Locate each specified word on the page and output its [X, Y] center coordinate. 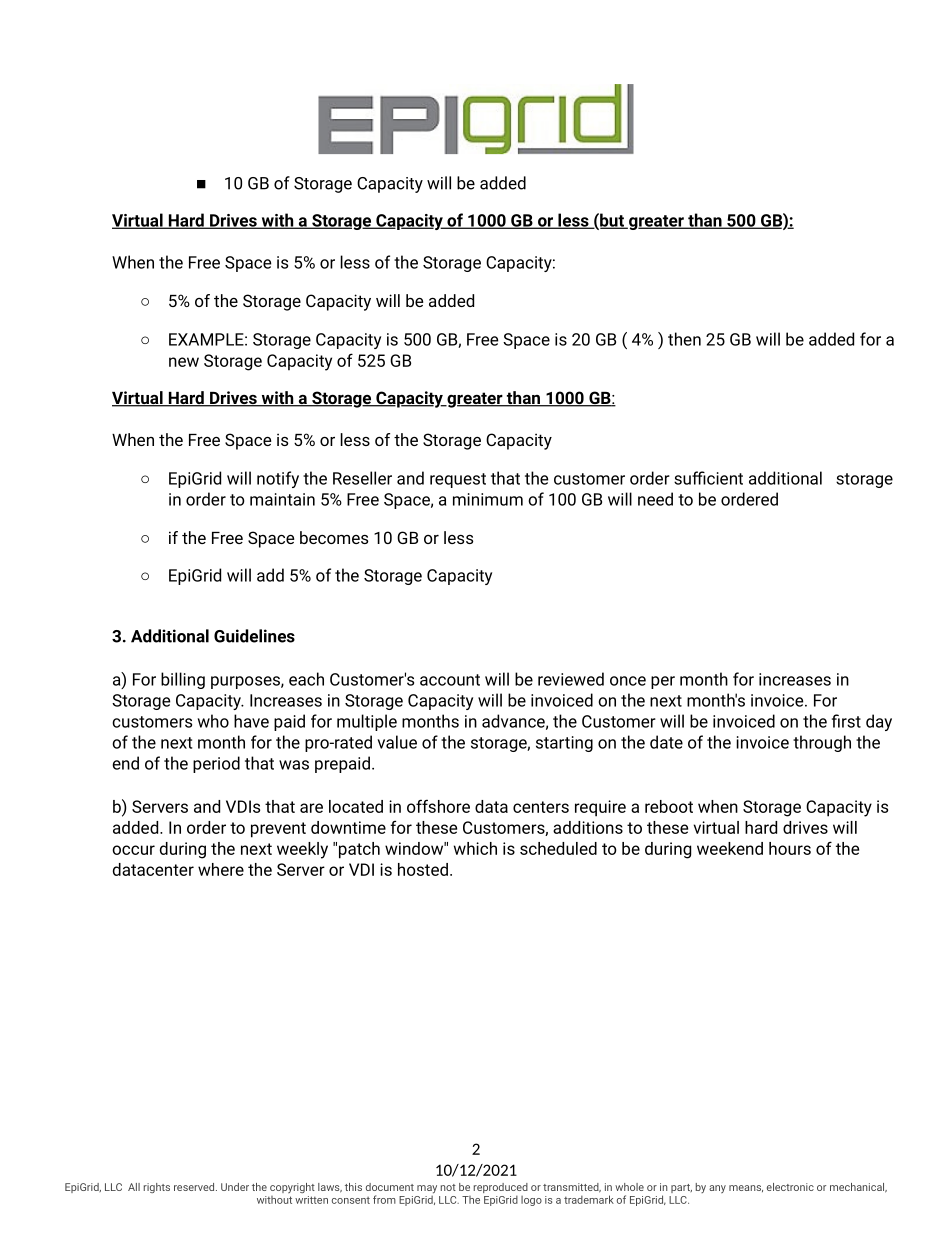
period [216, 764]
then [684, 339]
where [221, 869]
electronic [790, 1187]
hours [790, 848]
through [822, 743]
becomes [334, 537]
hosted [423, 869]
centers [541, 807]
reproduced [501, 1189]
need [655, 499]
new [184, 362]
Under [235, 1187]
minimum [488, 499]
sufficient [708, 478]
